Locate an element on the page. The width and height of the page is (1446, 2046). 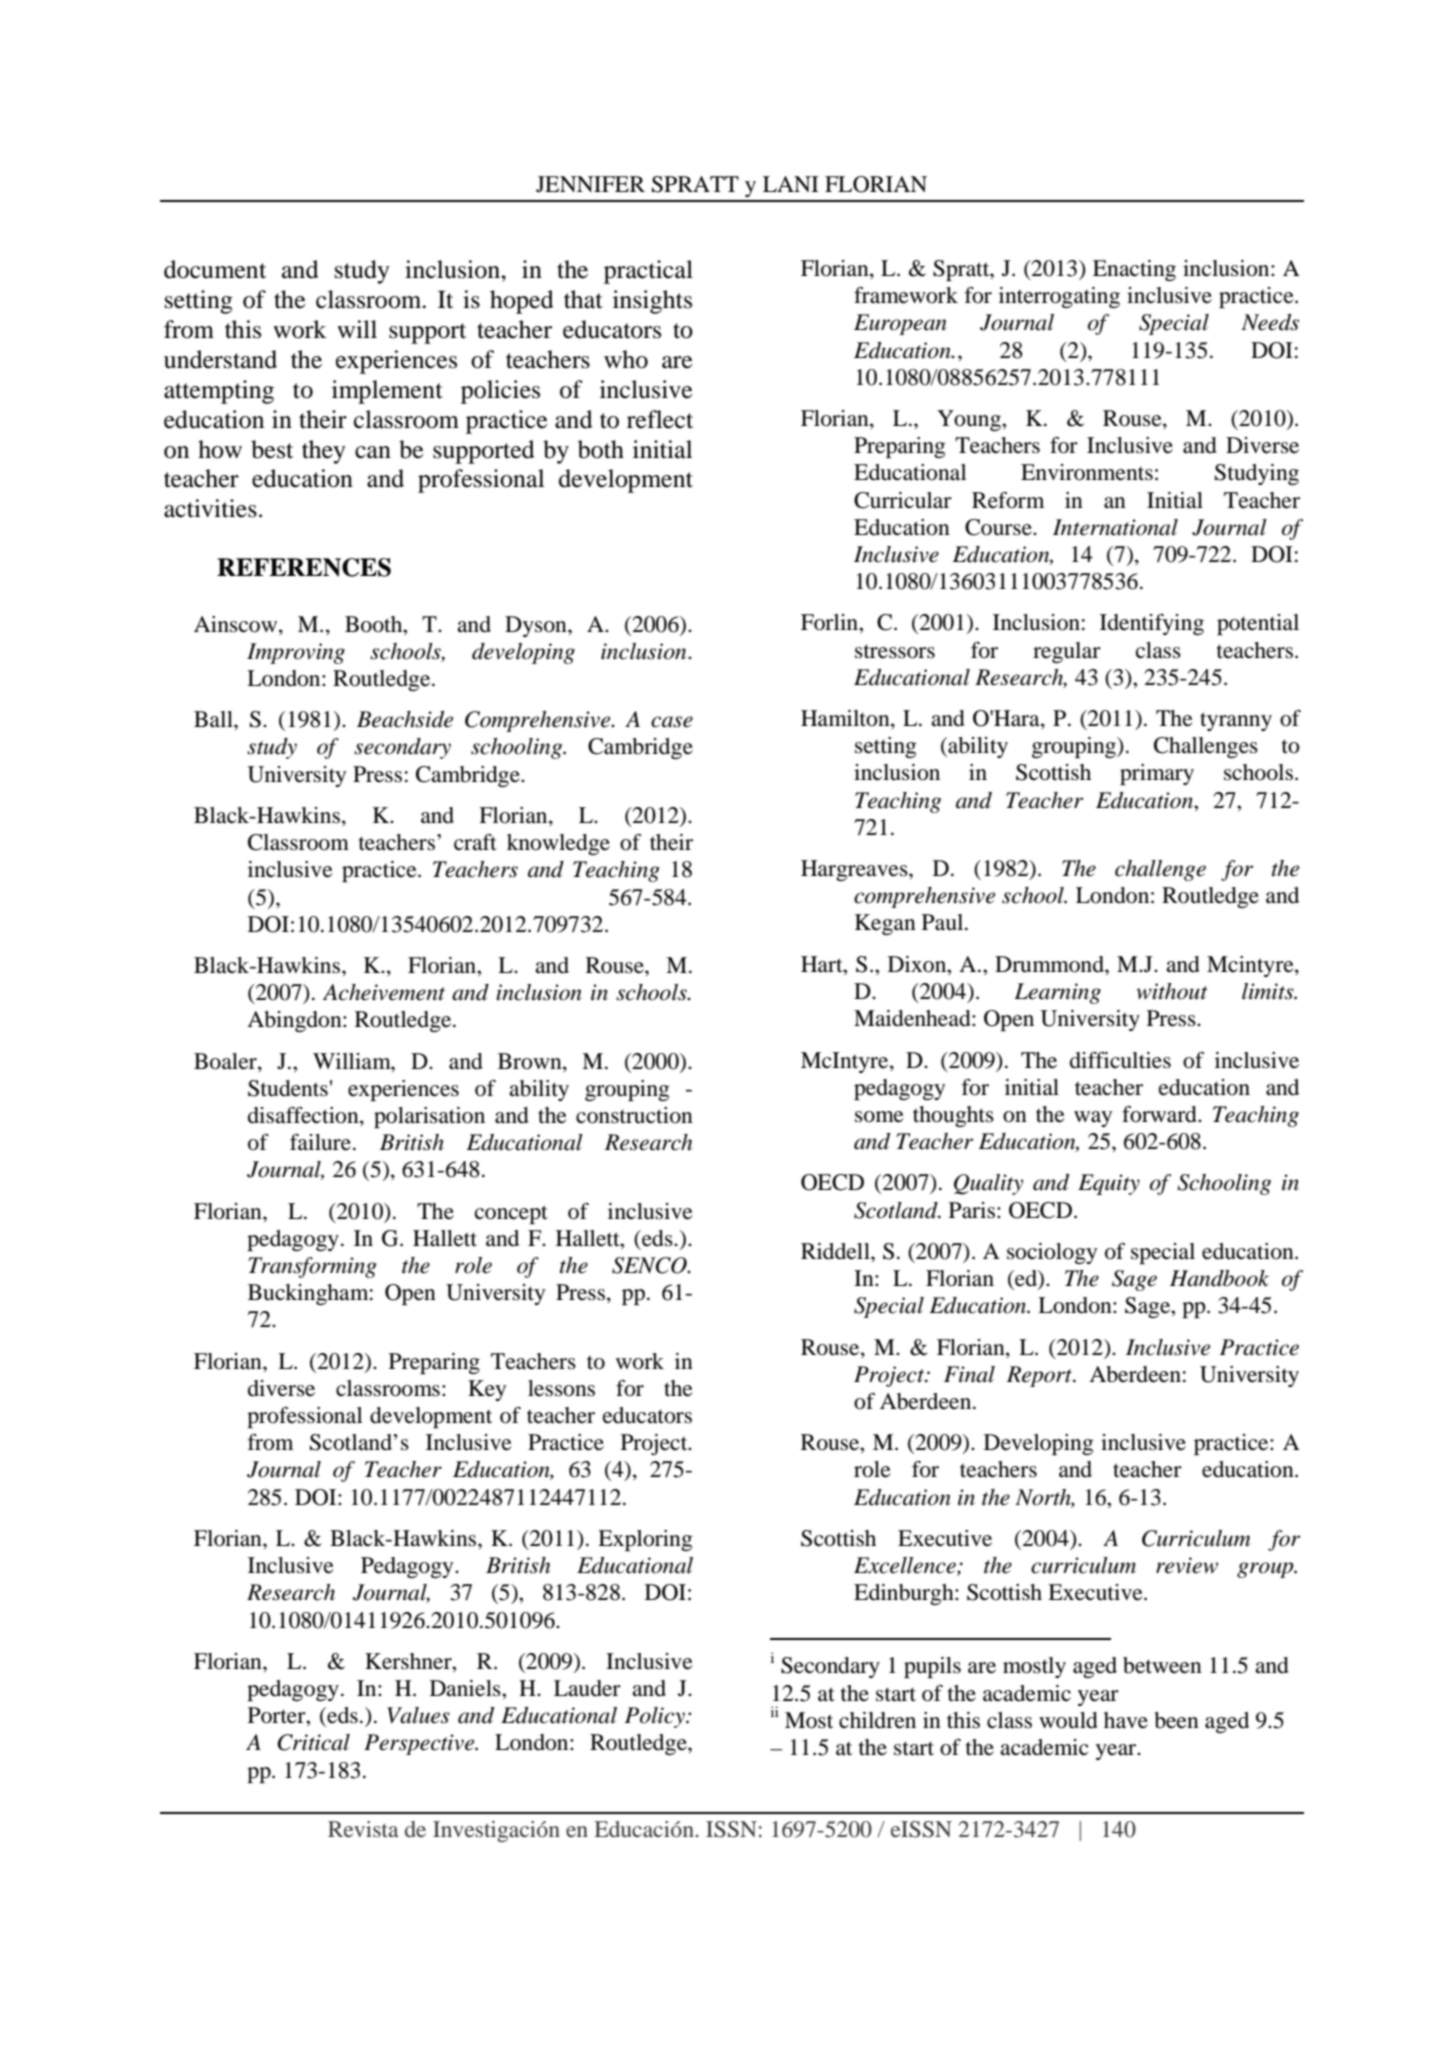
have is located at coordinates (1126, 1720).
